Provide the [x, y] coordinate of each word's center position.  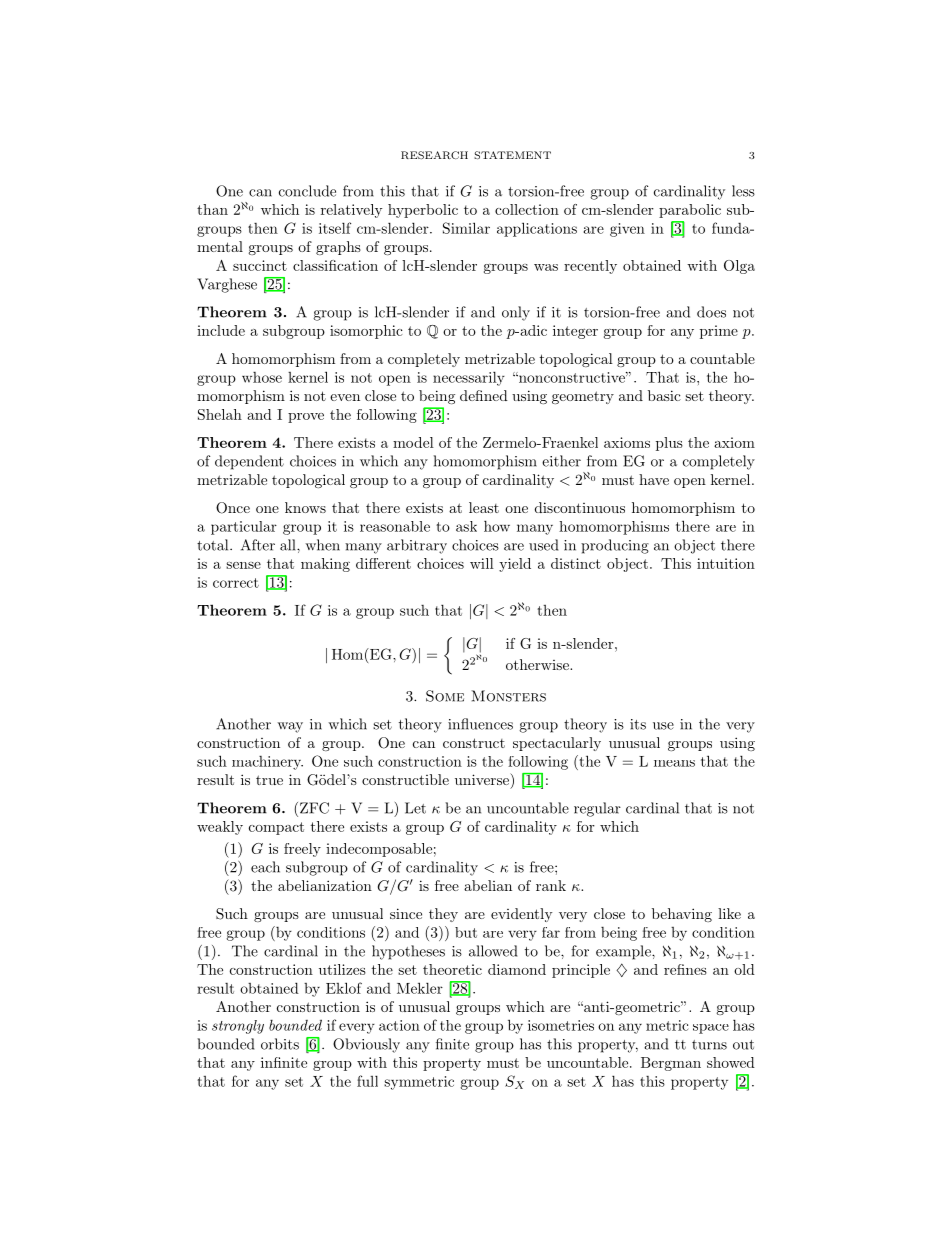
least [484, 507]
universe [483, 779]
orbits [280, 1044]
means [674, 763]
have [654, 479]
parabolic [690, 211]
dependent [249, 462]
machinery [267, 763]
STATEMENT [512, 155]
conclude [307, 191]
